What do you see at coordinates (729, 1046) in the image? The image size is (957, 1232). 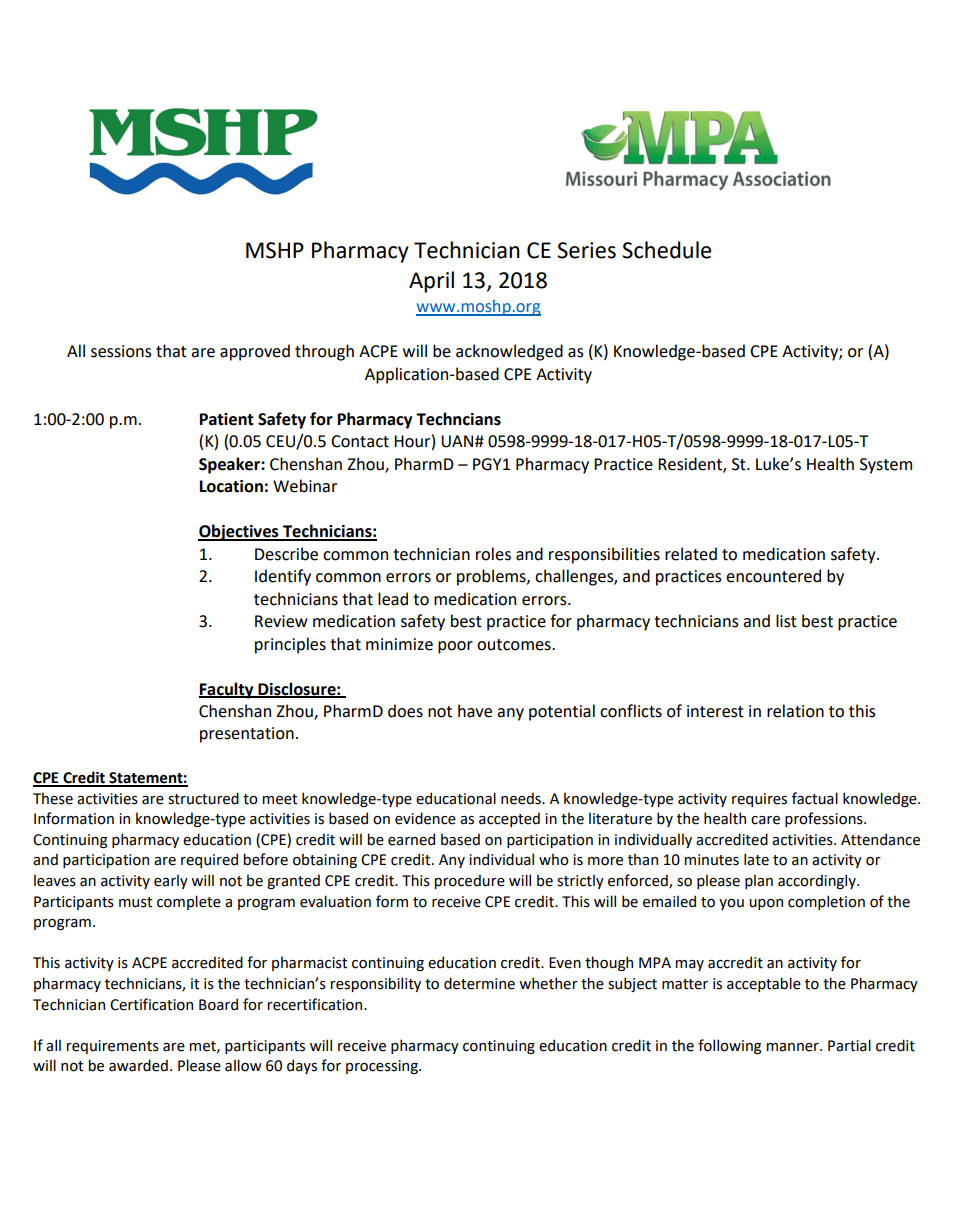 I see `following` at bounding box center [729, 1046].
